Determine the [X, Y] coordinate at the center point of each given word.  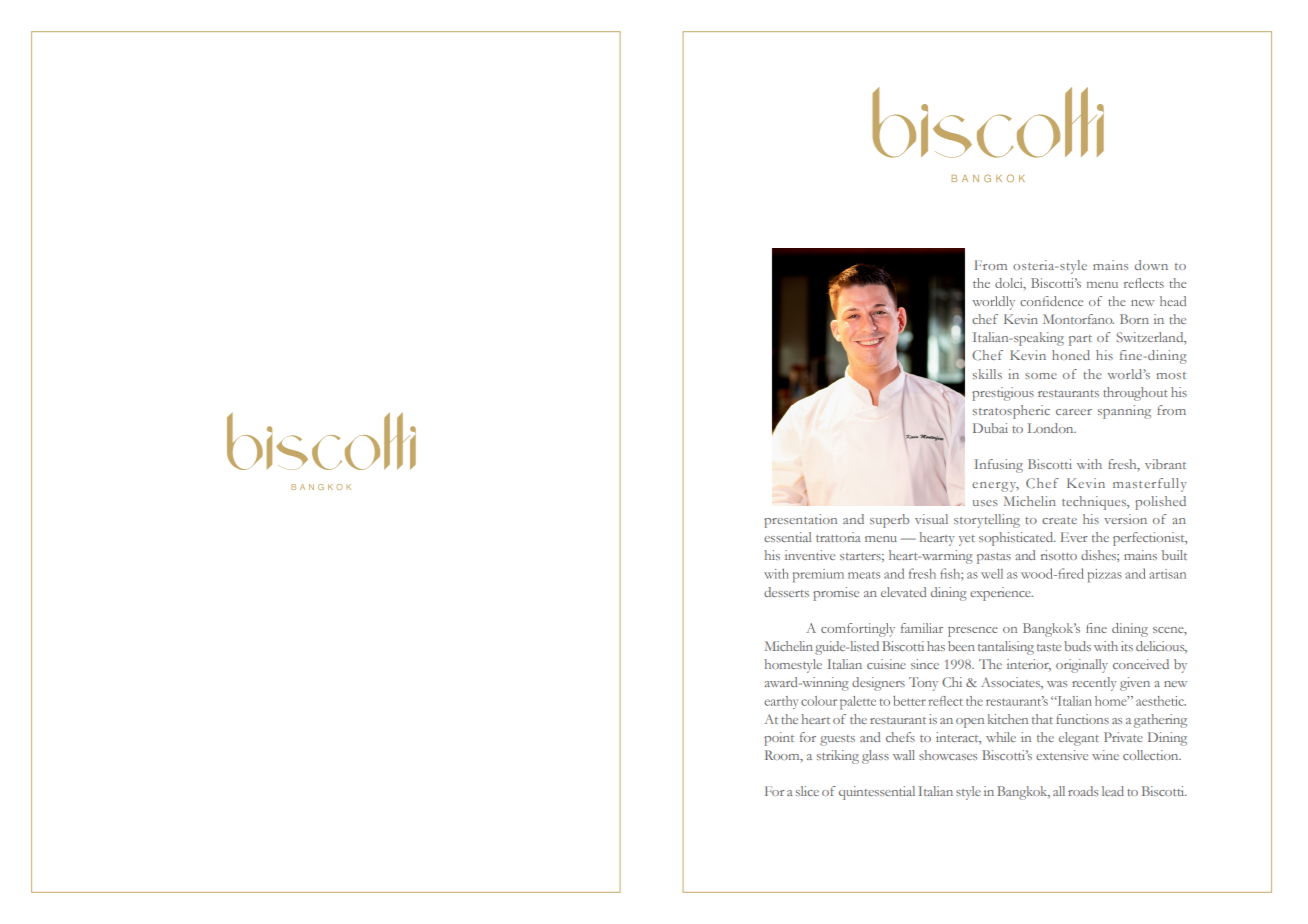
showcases [948, 755]
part [1080, 340]
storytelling [987, 521]
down [1151, 265]
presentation [800, 521]
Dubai [990, 428]
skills [987, 374]
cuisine [886, 664]
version [1125, 519]
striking [838, 757]
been [961, 646]
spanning [1124, 412]
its [1127, 646]
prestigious [1003, 394]
